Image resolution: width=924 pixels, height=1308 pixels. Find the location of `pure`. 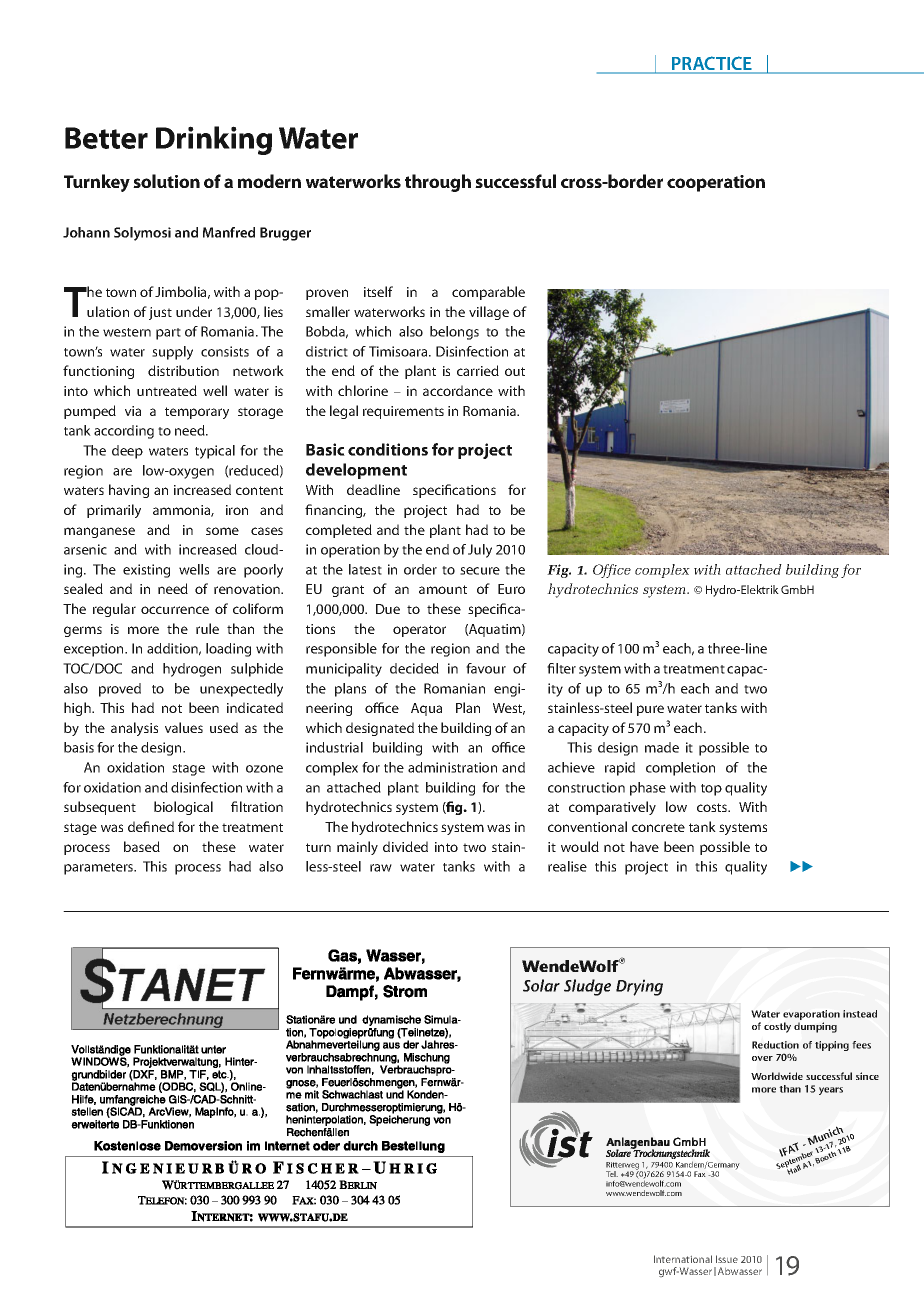

pure is located at coordinates (650, 710).
